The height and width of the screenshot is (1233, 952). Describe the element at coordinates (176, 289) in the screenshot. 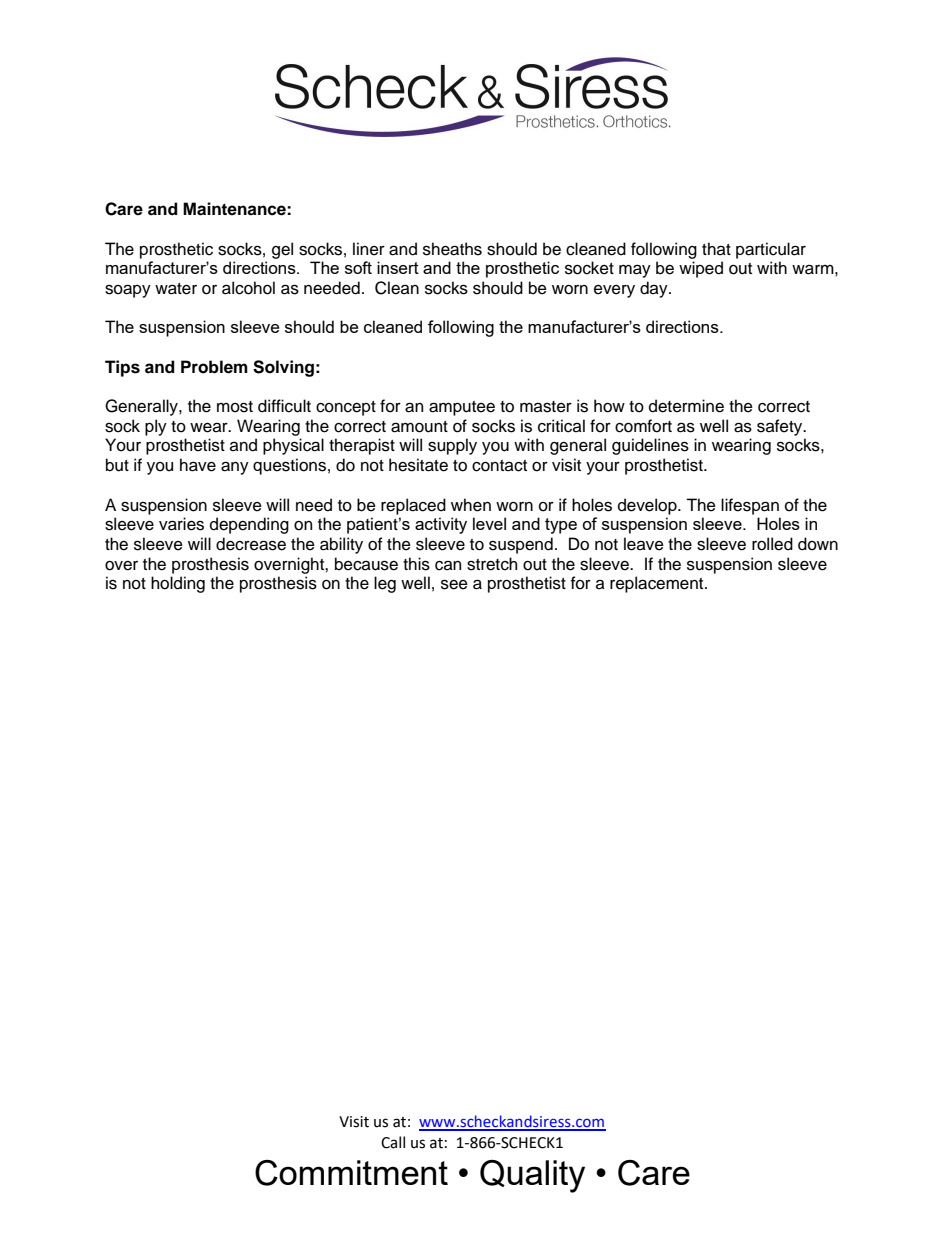

I see `water` at that location.
